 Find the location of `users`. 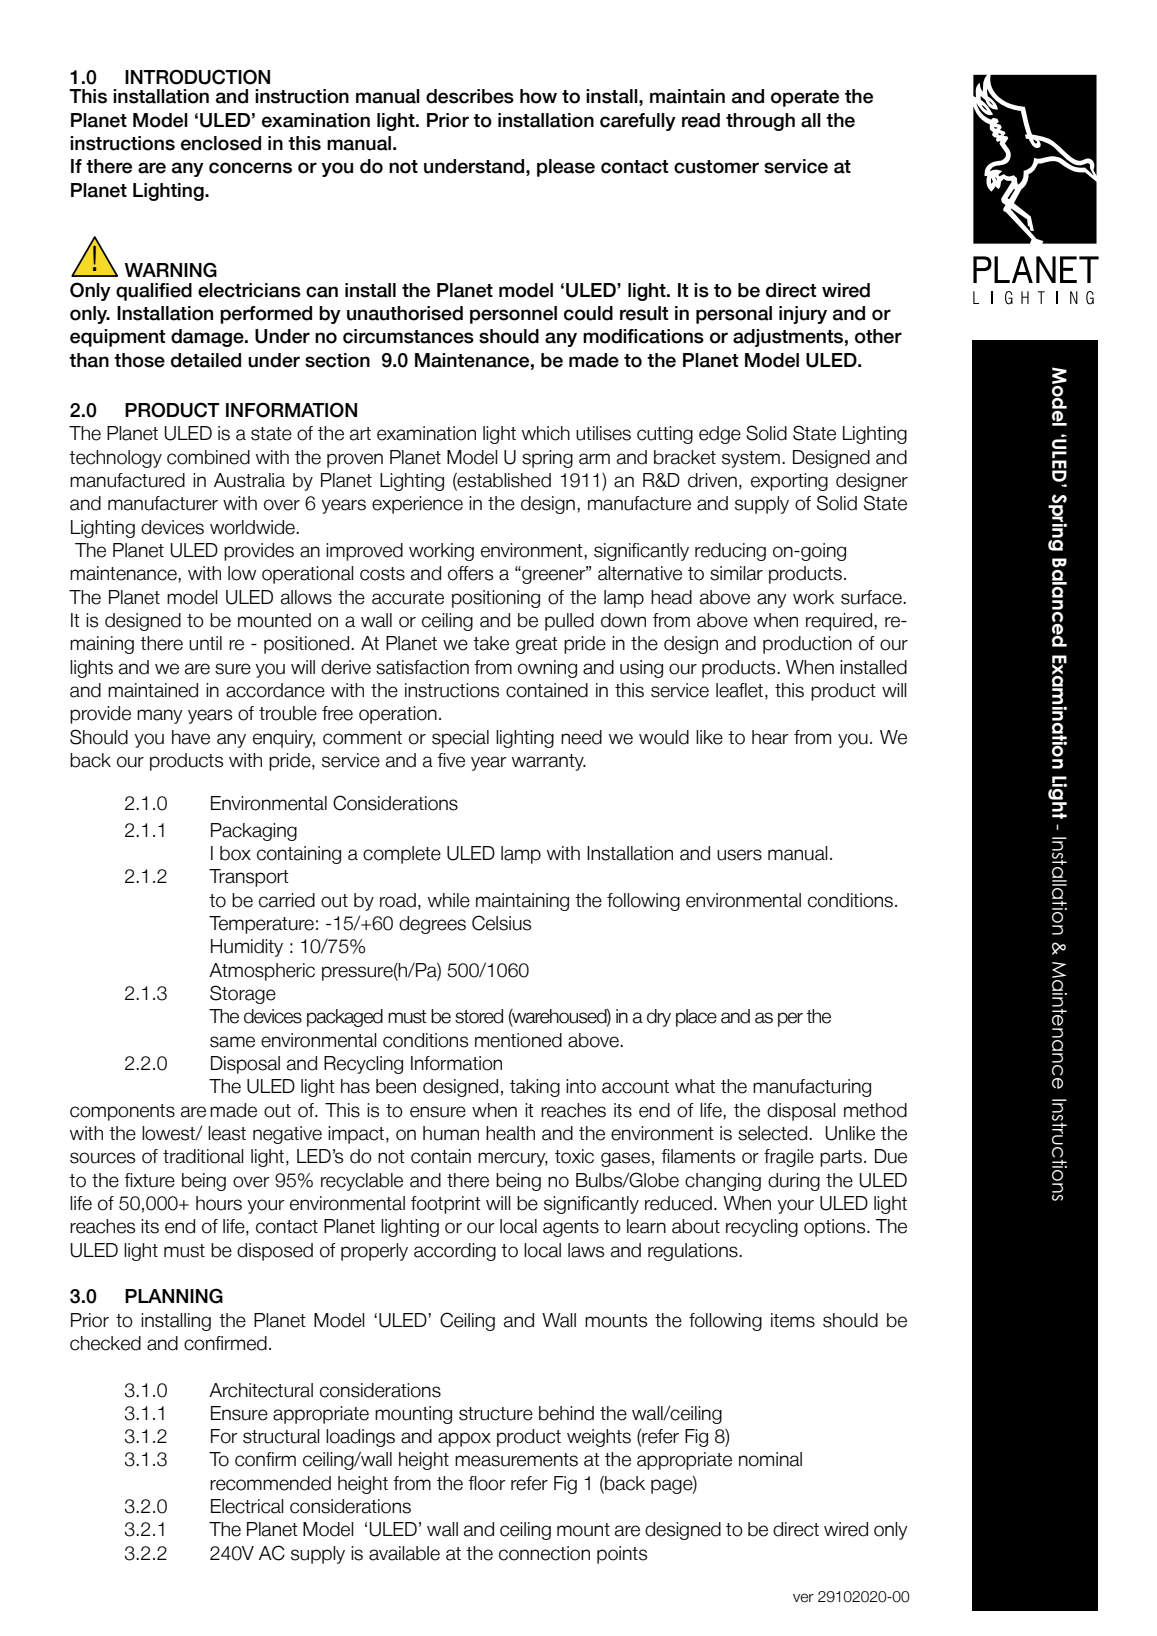

users is located at coordinates (739, 855).
